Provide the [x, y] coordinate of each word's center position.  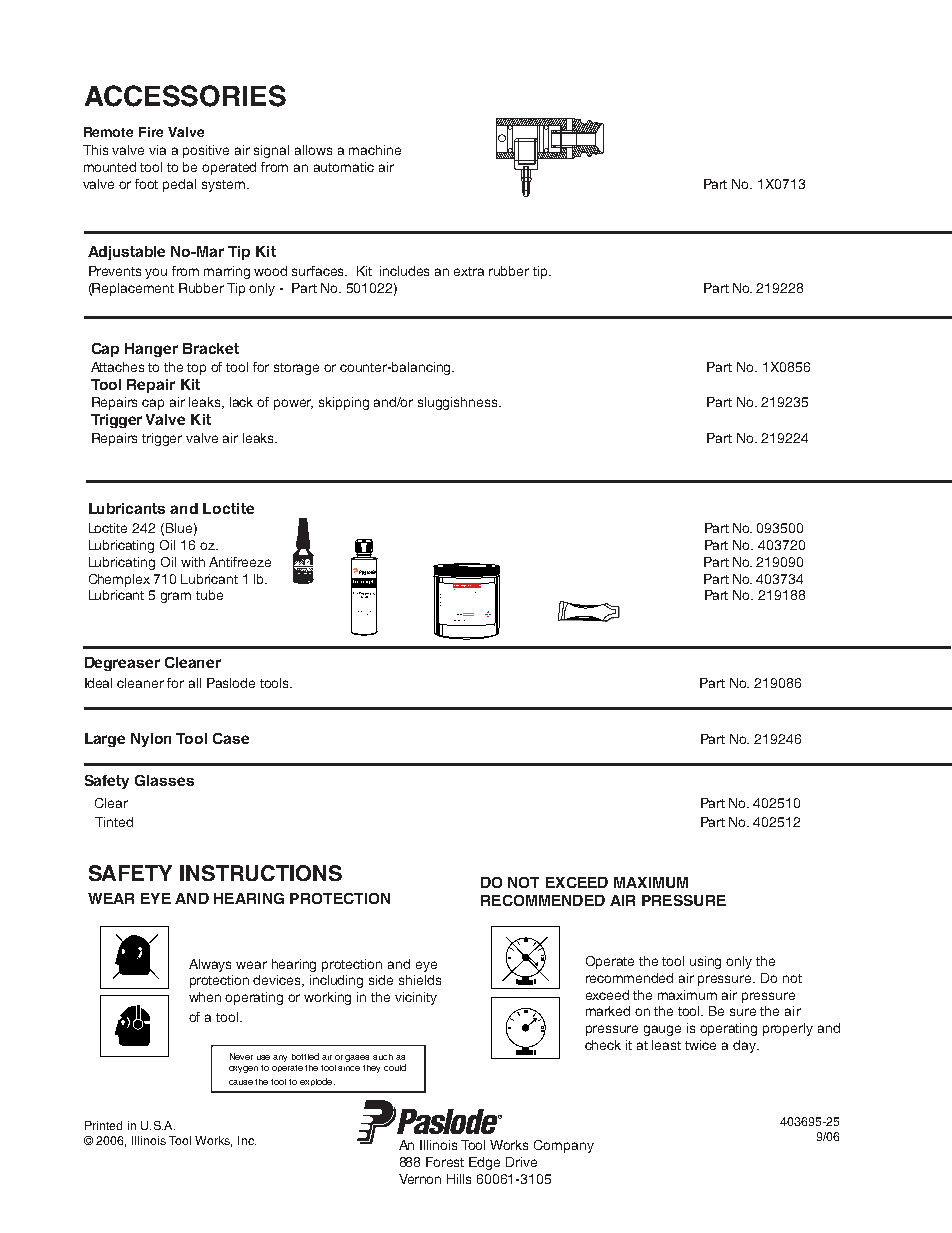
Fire [151, 132]
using [705, 962]
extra [469, 271]
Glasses [164, 780]
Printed [103, 1125]
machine [375, 150]
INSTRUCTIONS [261, 873]
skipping [344, 403]
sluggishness [459, 403]
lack [241, 402]
